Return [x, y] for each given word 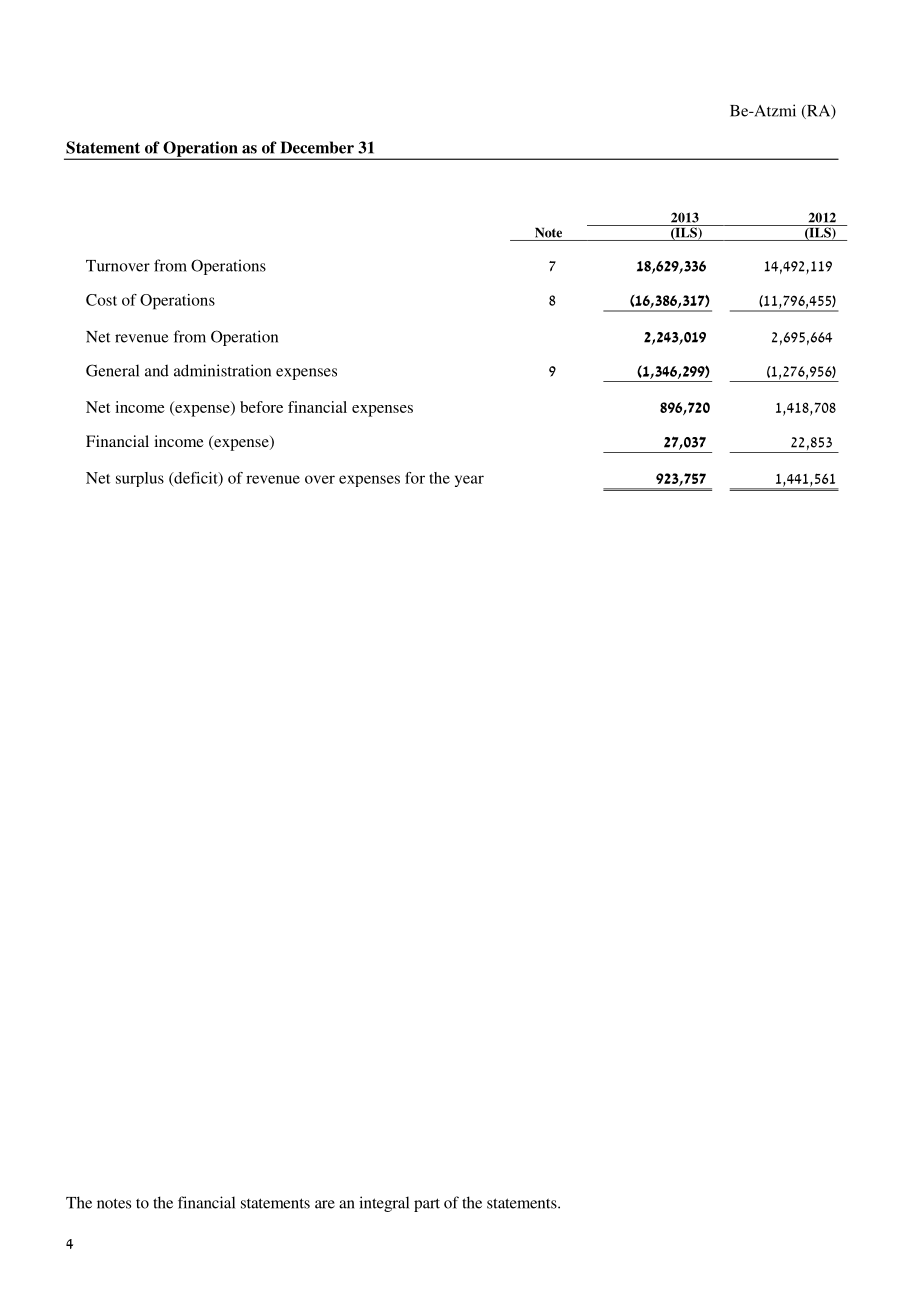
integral [384, 1204]
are [325, 1204]
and [157, 370]
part [427, 1205]
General [112, 370]
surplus [140, 479]
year [469, 481]
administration [222, 370]
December [317, 147]
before [261, 407]
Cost [101, 300]
